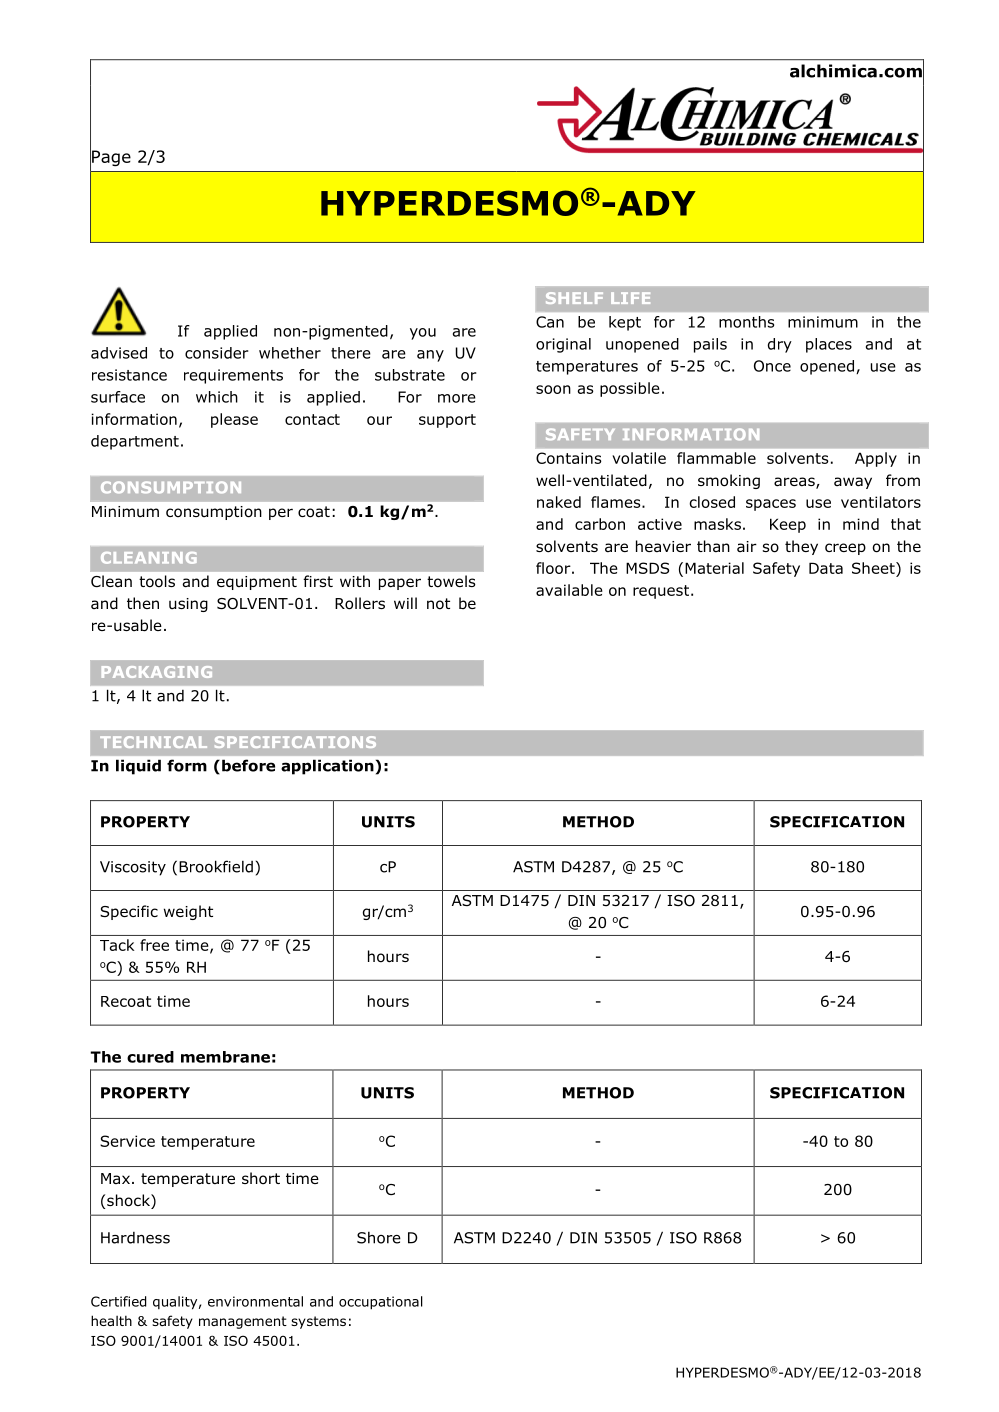 This document has width=999, height=1412. Describe the element at coordinates (255, 1301) in the document. I see `environmental` at that location.
